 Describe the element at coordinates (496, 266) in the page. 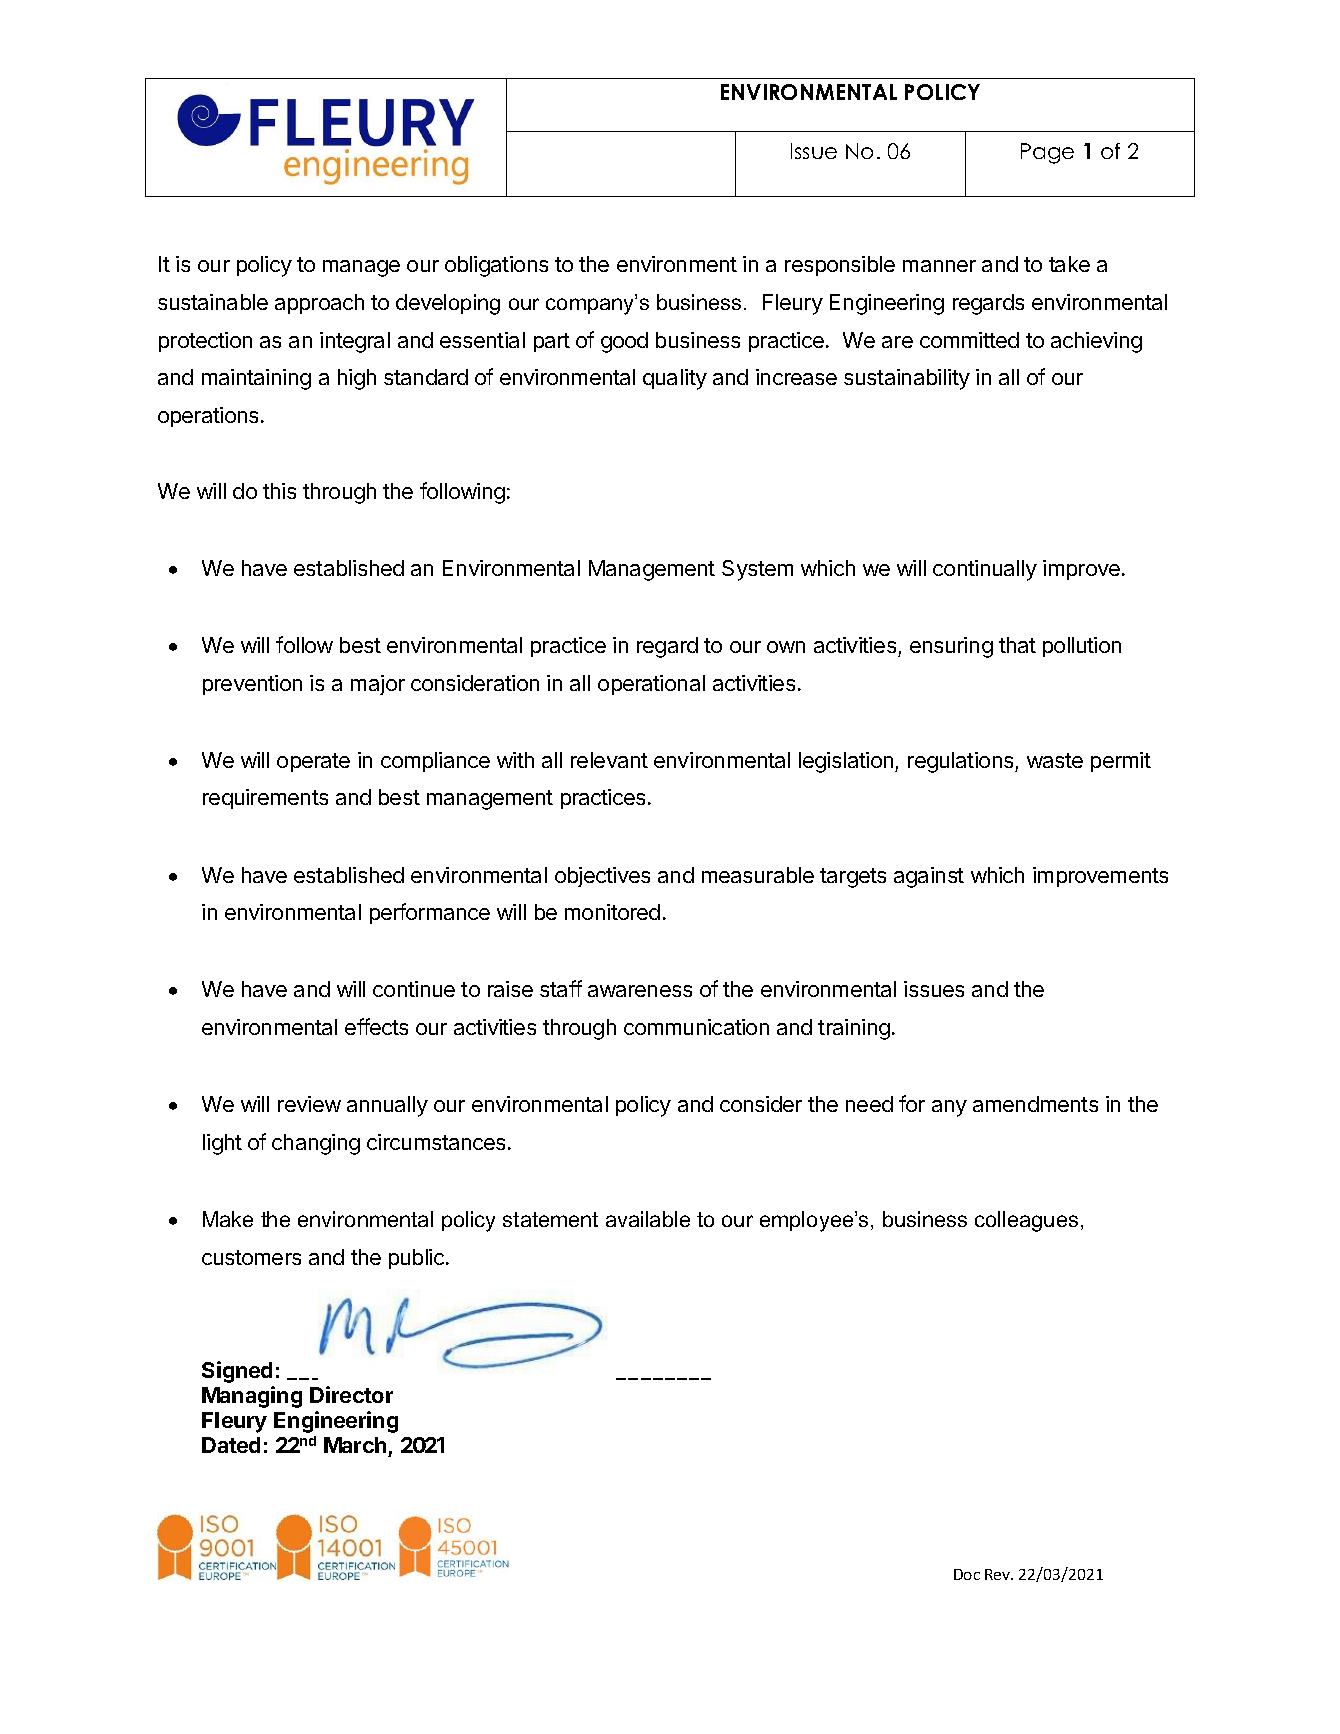

I see `obligations` at that location.
